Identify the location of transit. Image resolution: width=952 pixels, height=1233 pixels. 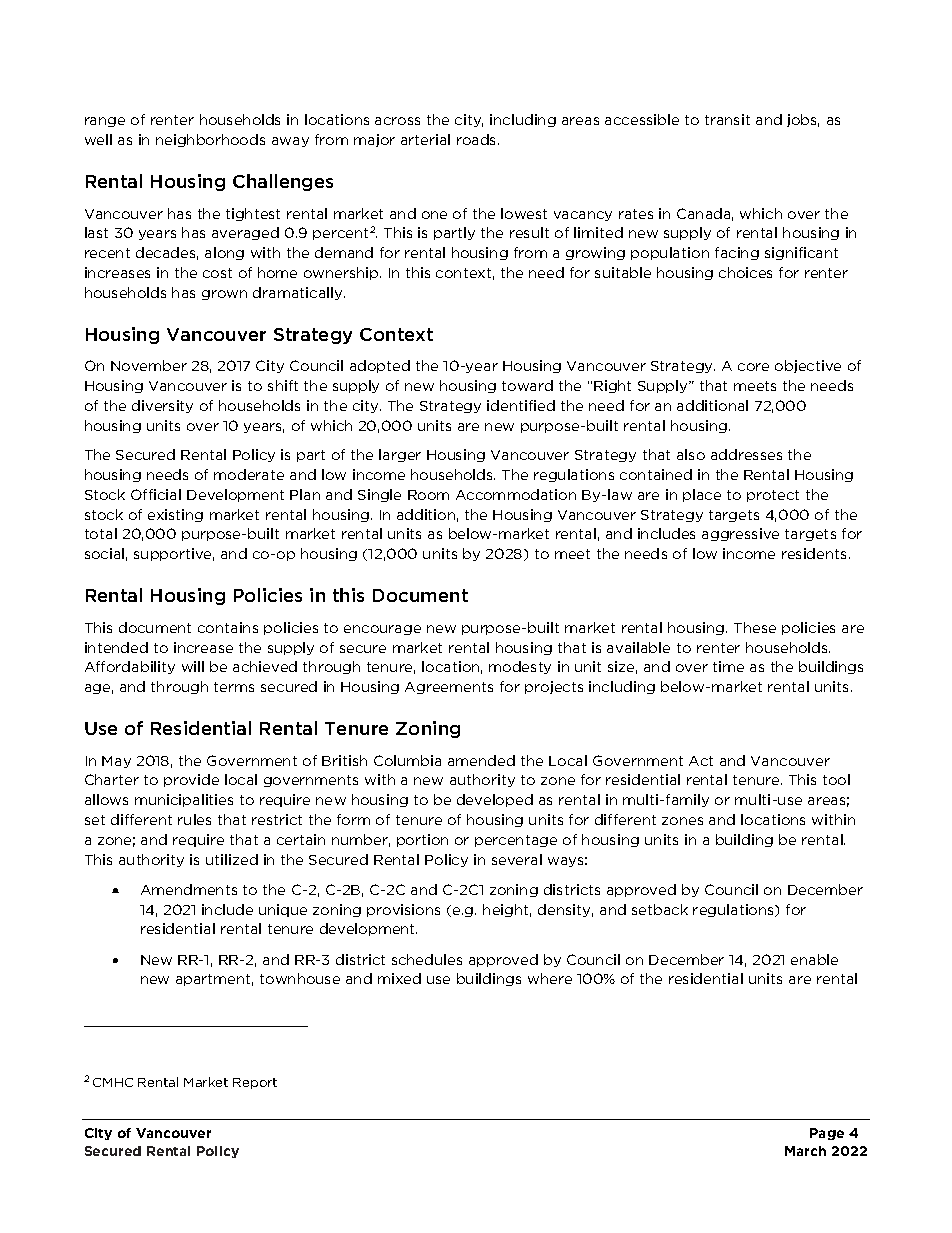
(727, 119).
